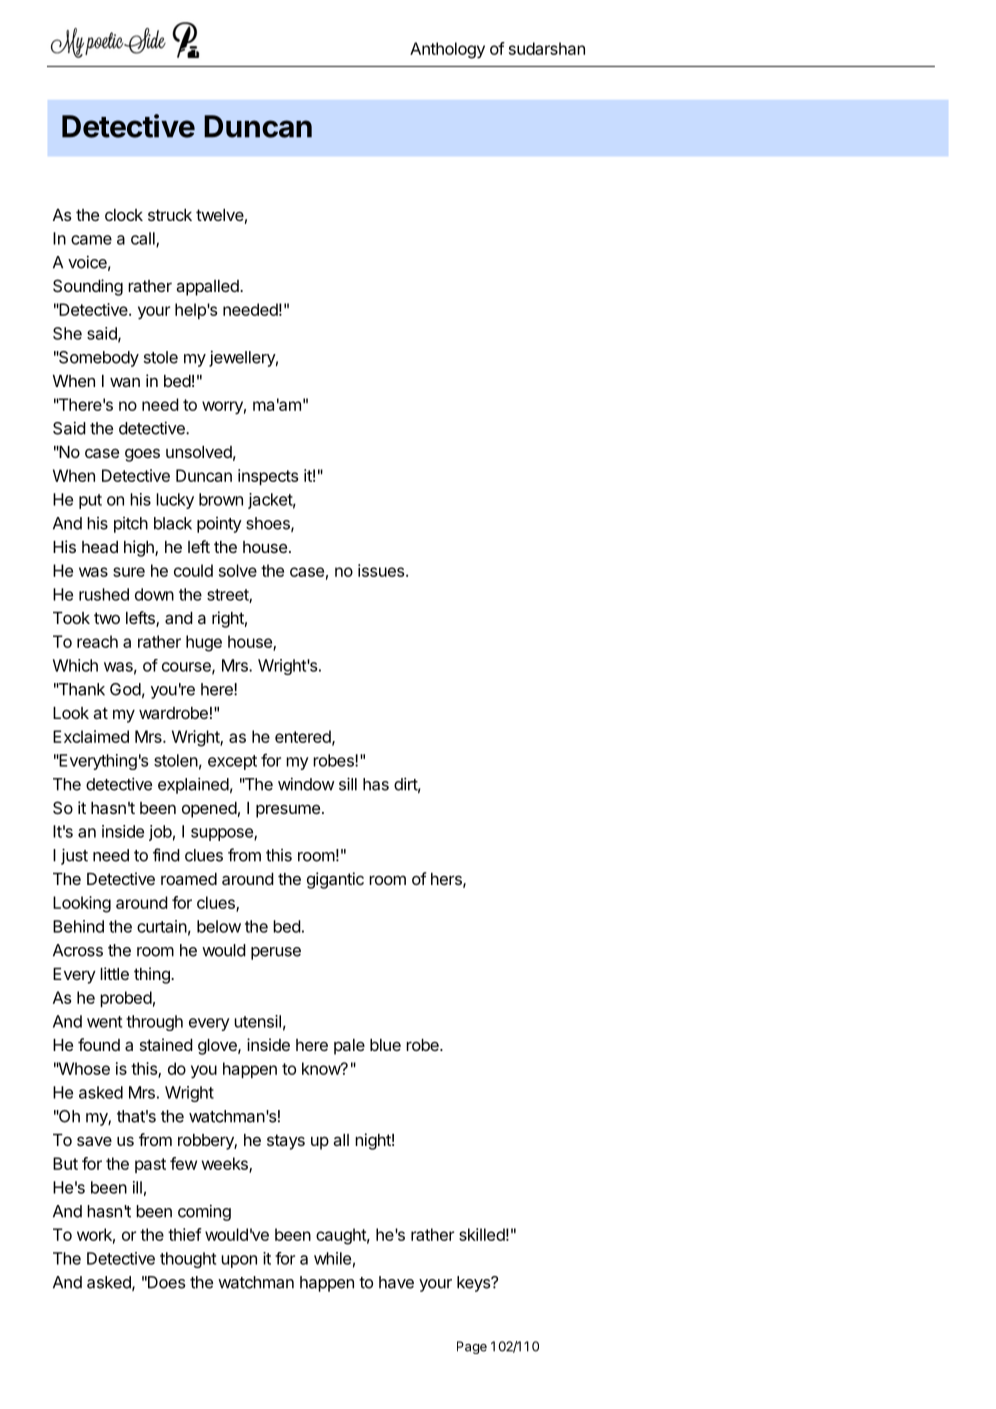  Describe the element at coordinates (268, 477) in the screenshot. I see `inspects` at that location.
